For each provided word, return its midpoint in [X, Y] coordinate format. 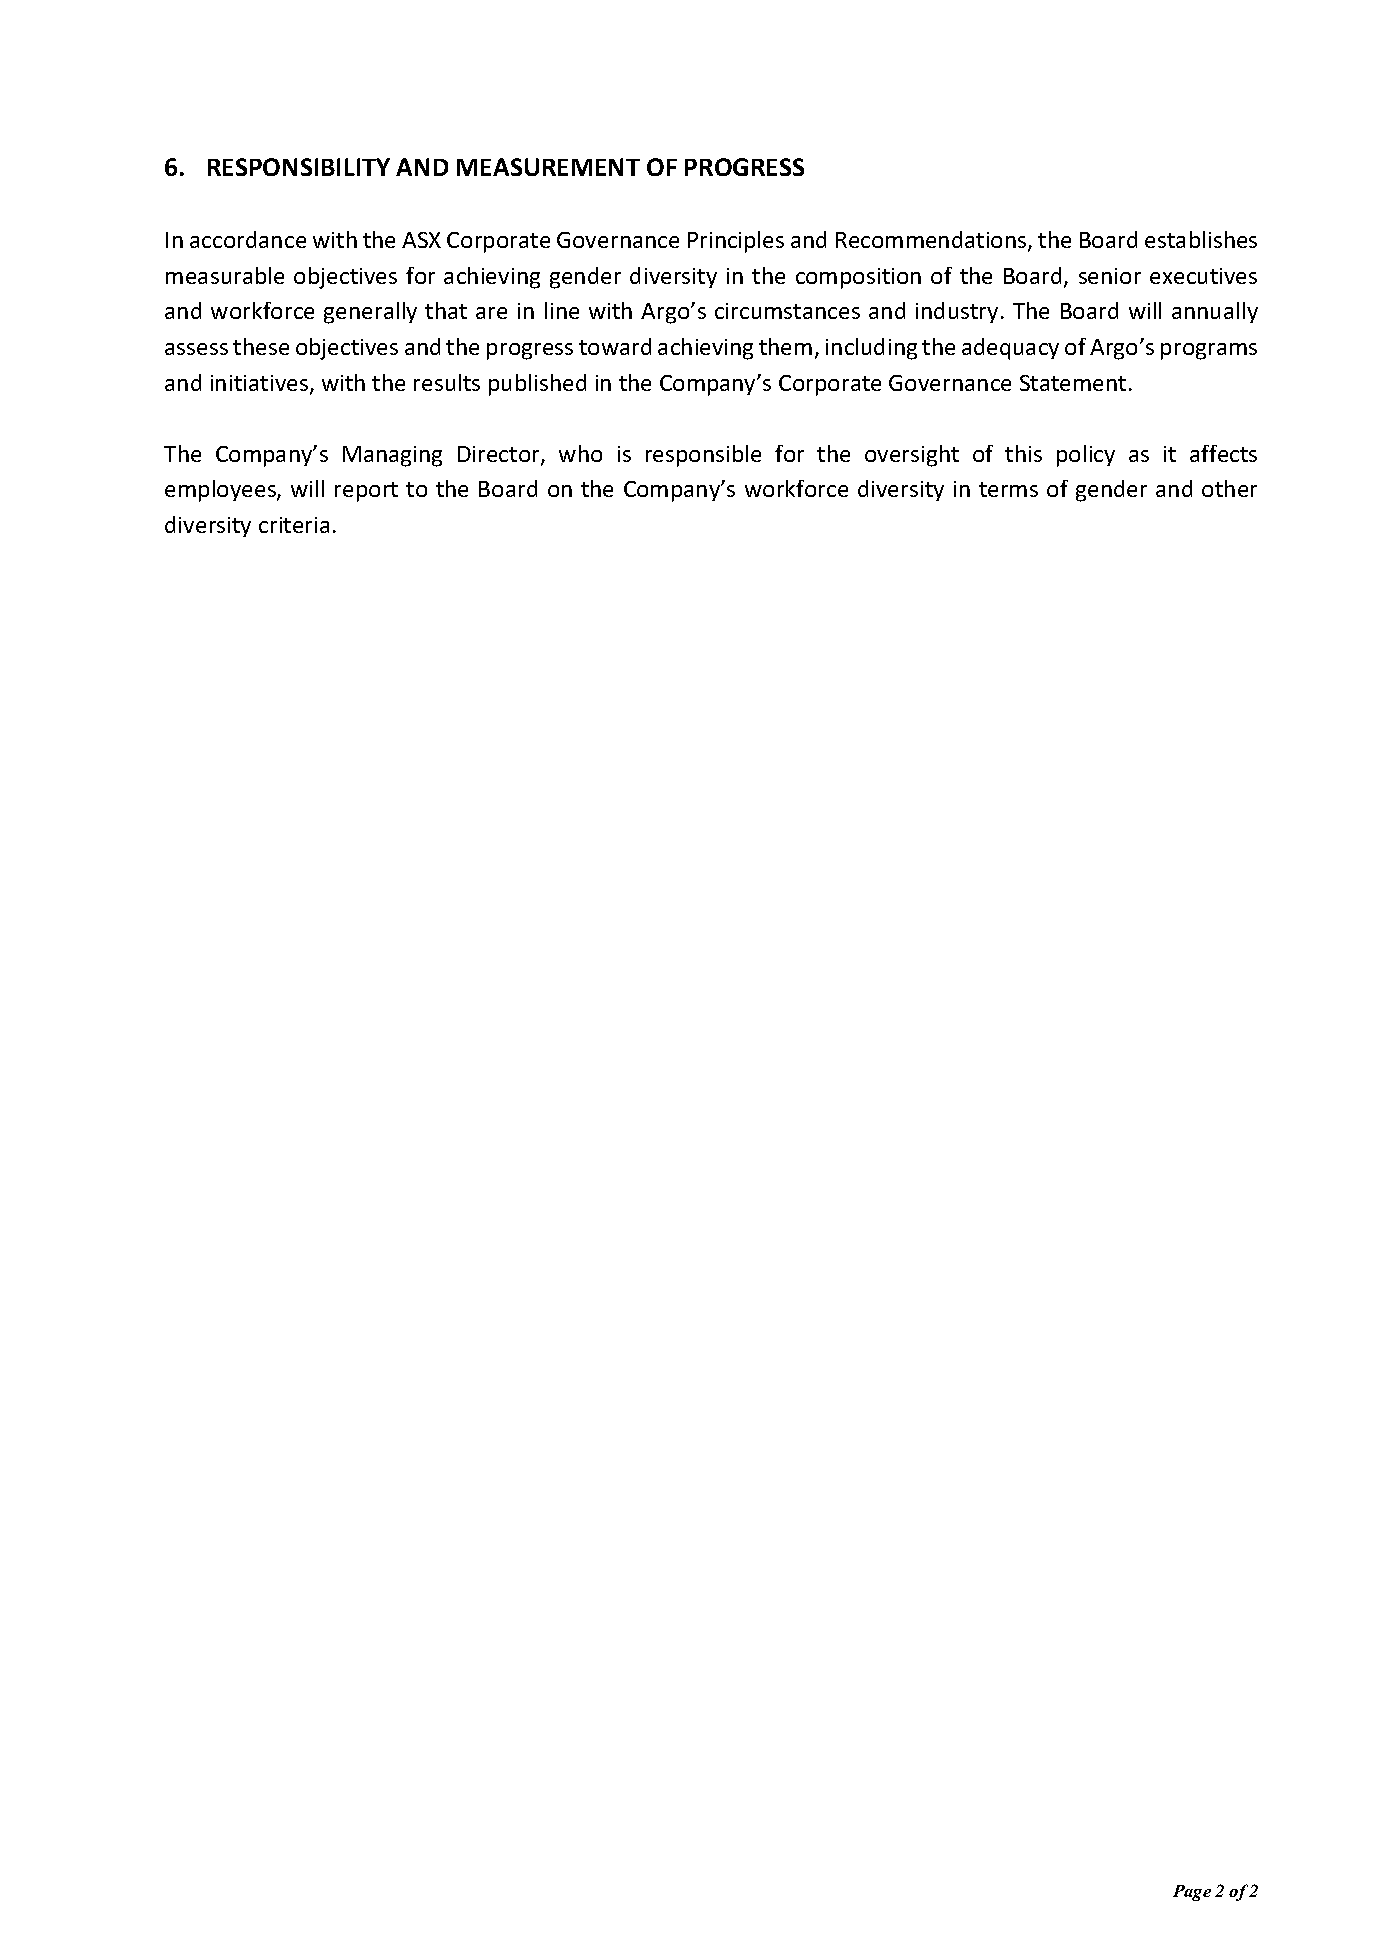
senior [1110, 276]
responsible [703, 456]
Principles [736, 242]
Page [1192, 1893]
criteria [294, 525]
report [366, 492]
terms [1008, 489]
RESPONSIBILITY [299, 167]
